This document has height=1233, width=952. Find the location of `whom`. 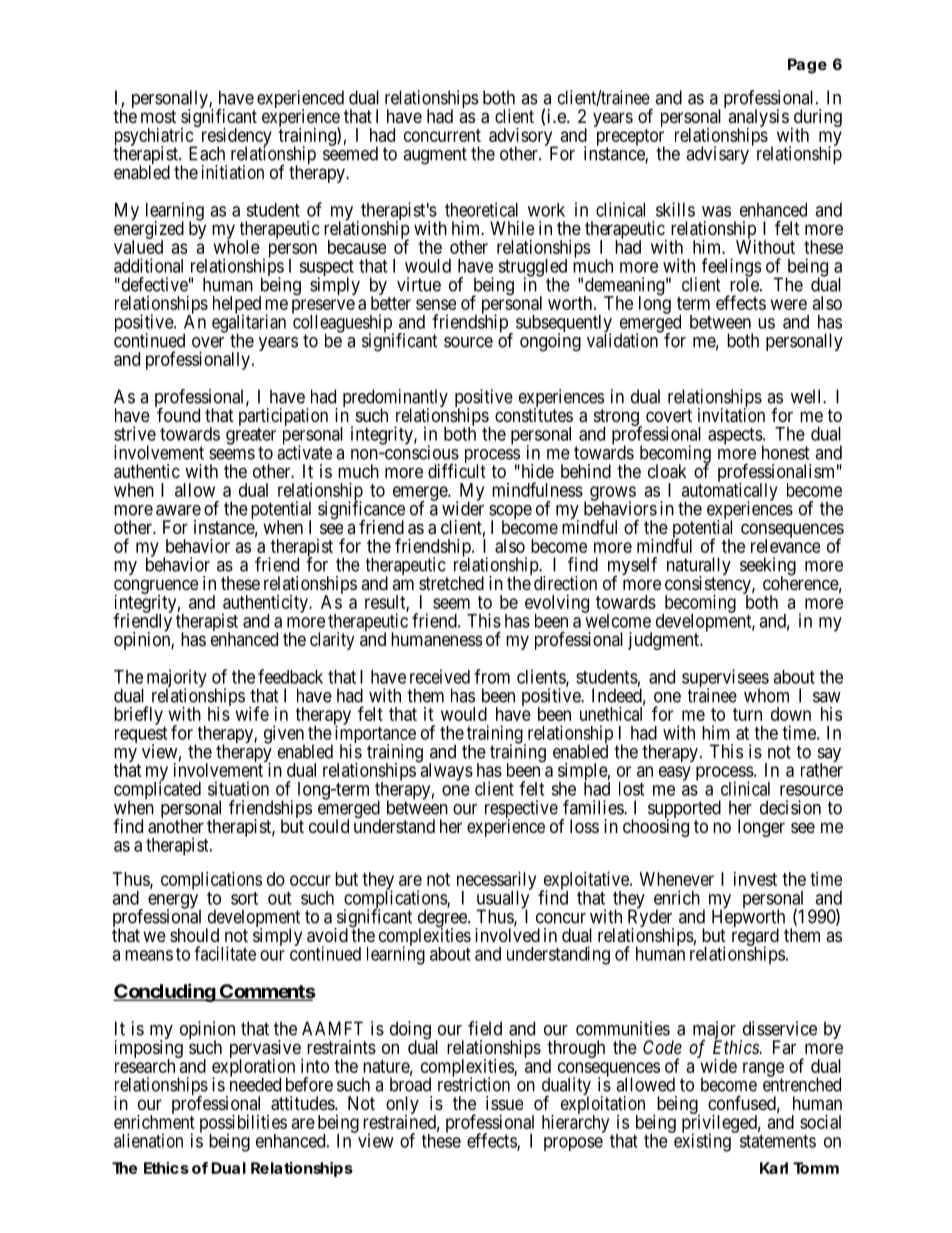

whom is located at coordinates (766, 695).
